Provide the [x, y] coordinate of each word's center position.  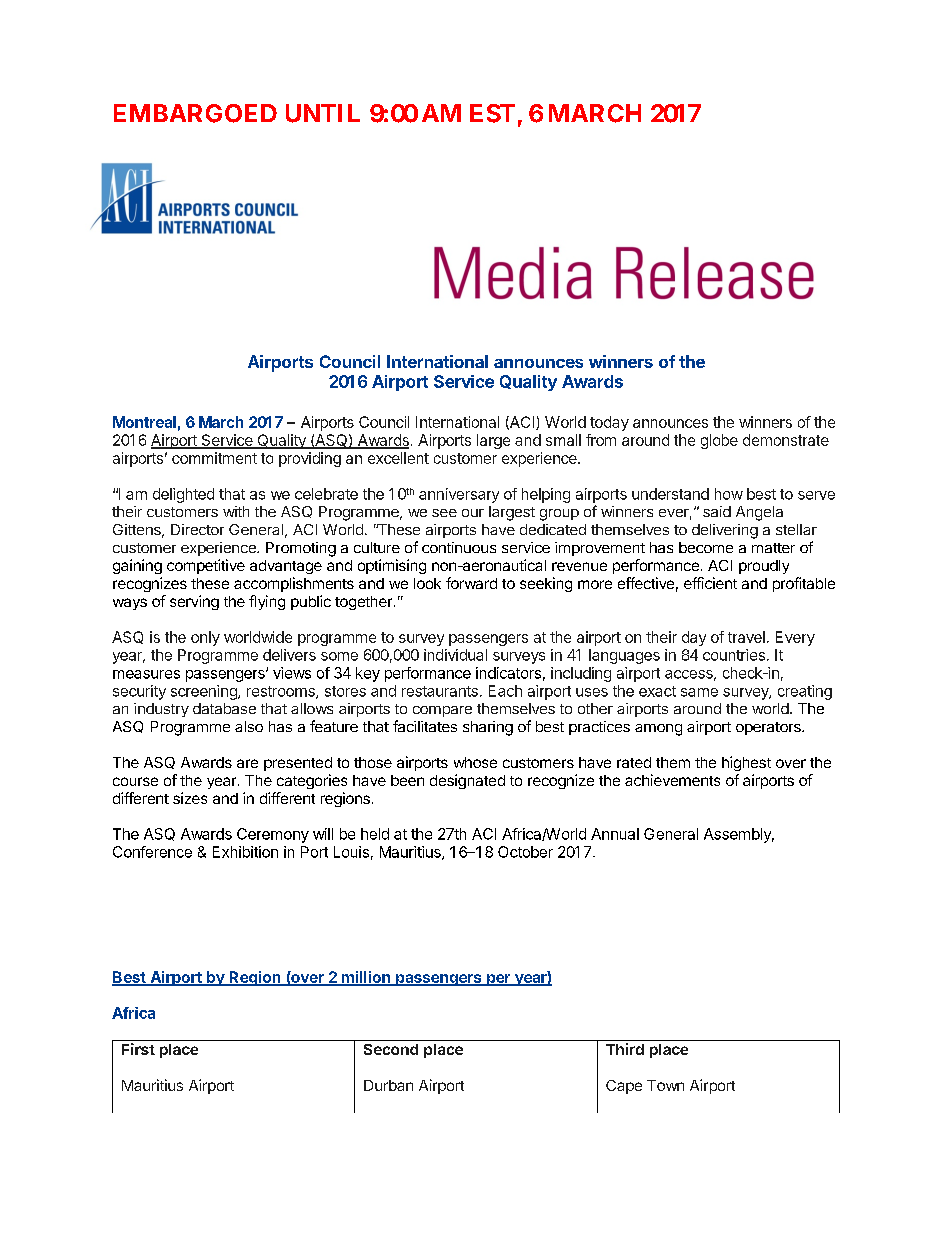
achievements [672, 780]
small [563, 440]
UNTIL [323, 113]
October [525, 852]
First [138, 1049]
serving [194, 602]
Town [665, 1085]
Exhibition [245, 852]
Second [391, 1049]
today [609, 423]
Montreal [144, 422]
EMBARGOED [195, 113]
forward [471, 583]
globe [719, 441]
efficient [710, 583]
